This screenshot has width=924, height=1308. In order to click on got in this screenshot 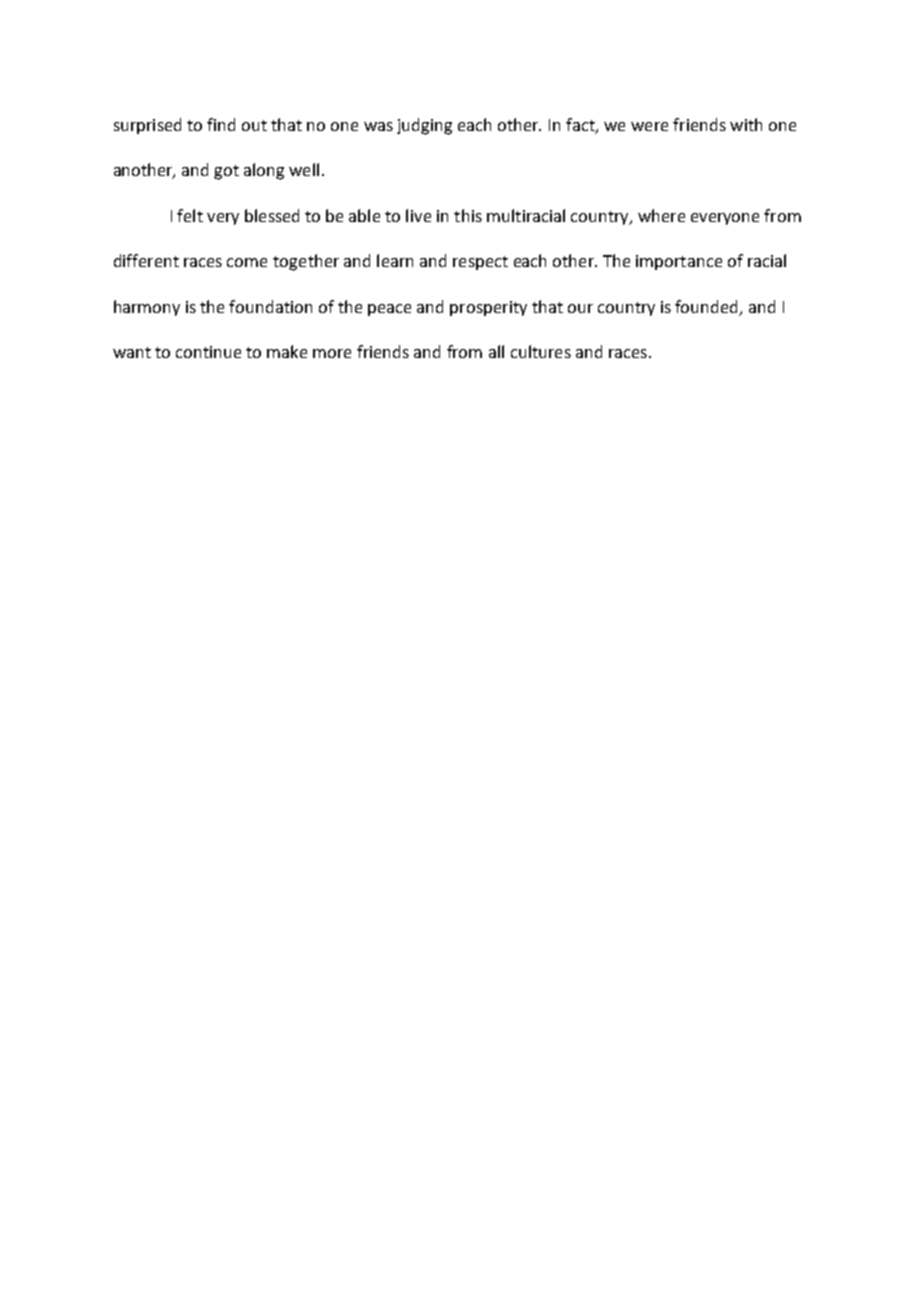, I will do `click(226, 172)`.
